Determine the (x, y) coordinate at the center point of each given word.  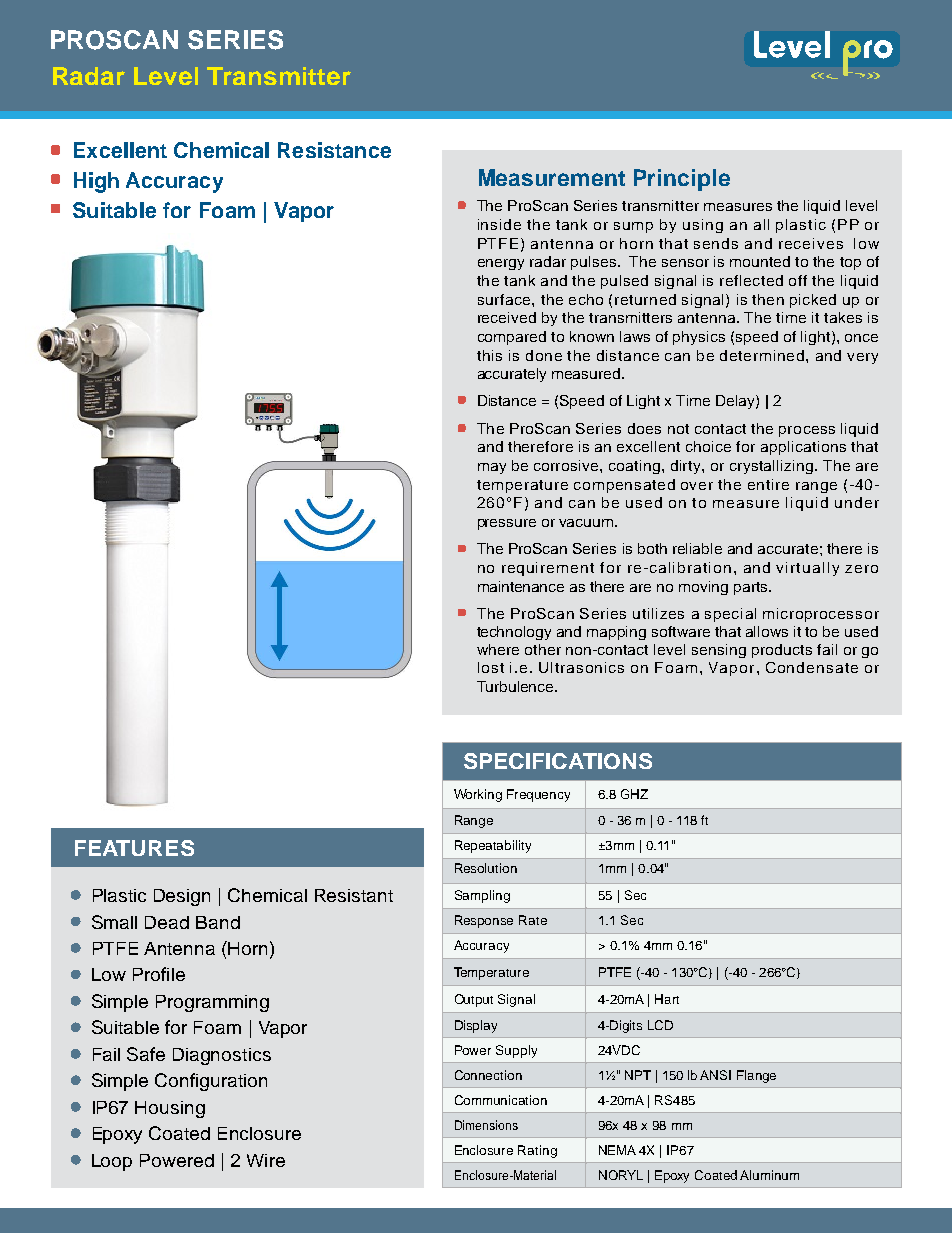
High (96, 182)
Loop (112, 1162)
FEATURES (134, 848)
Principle (682, 180)
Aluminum (769, 1175)
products (782, 651)
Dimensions (486, 1125)
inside (499, 224)
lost (491, 667)
